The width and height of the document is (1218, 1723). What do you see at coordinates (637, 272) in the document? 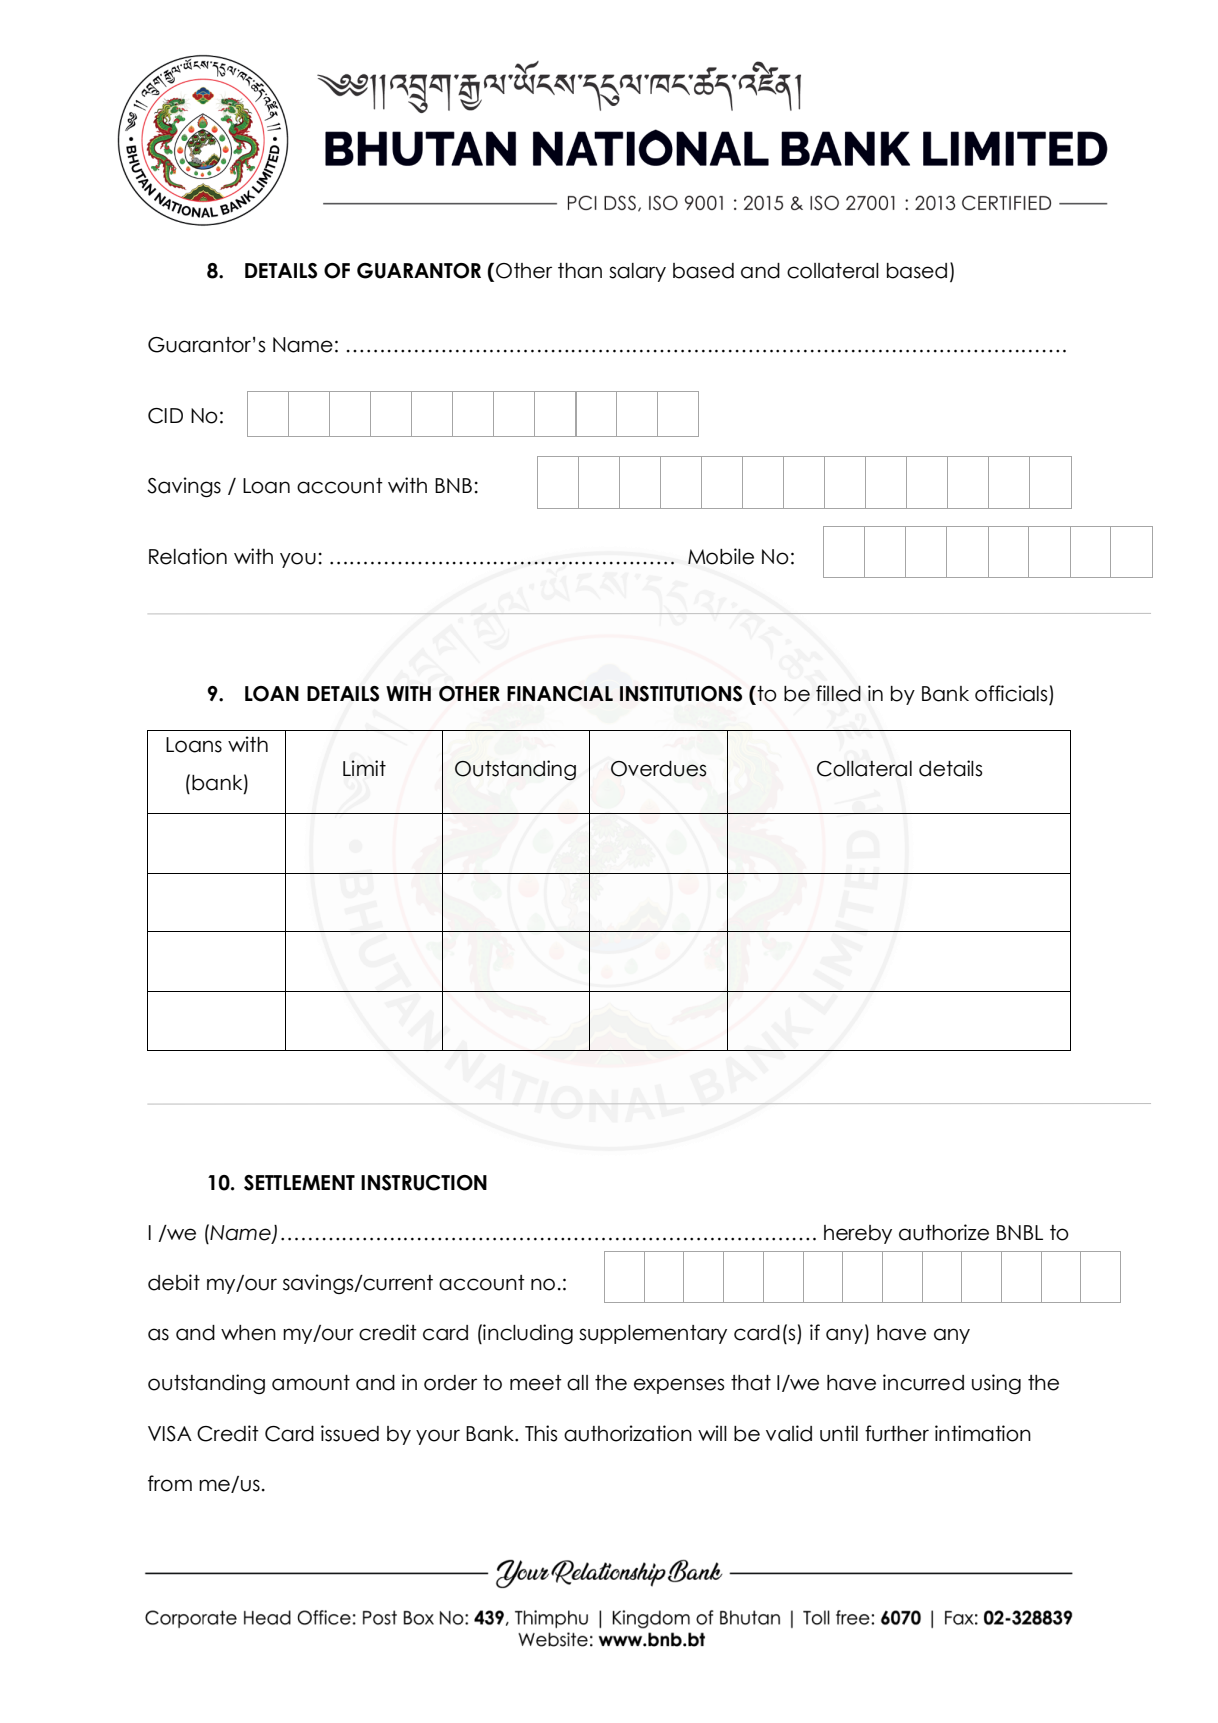
I see `salary` at bounding box center [637, 272].
